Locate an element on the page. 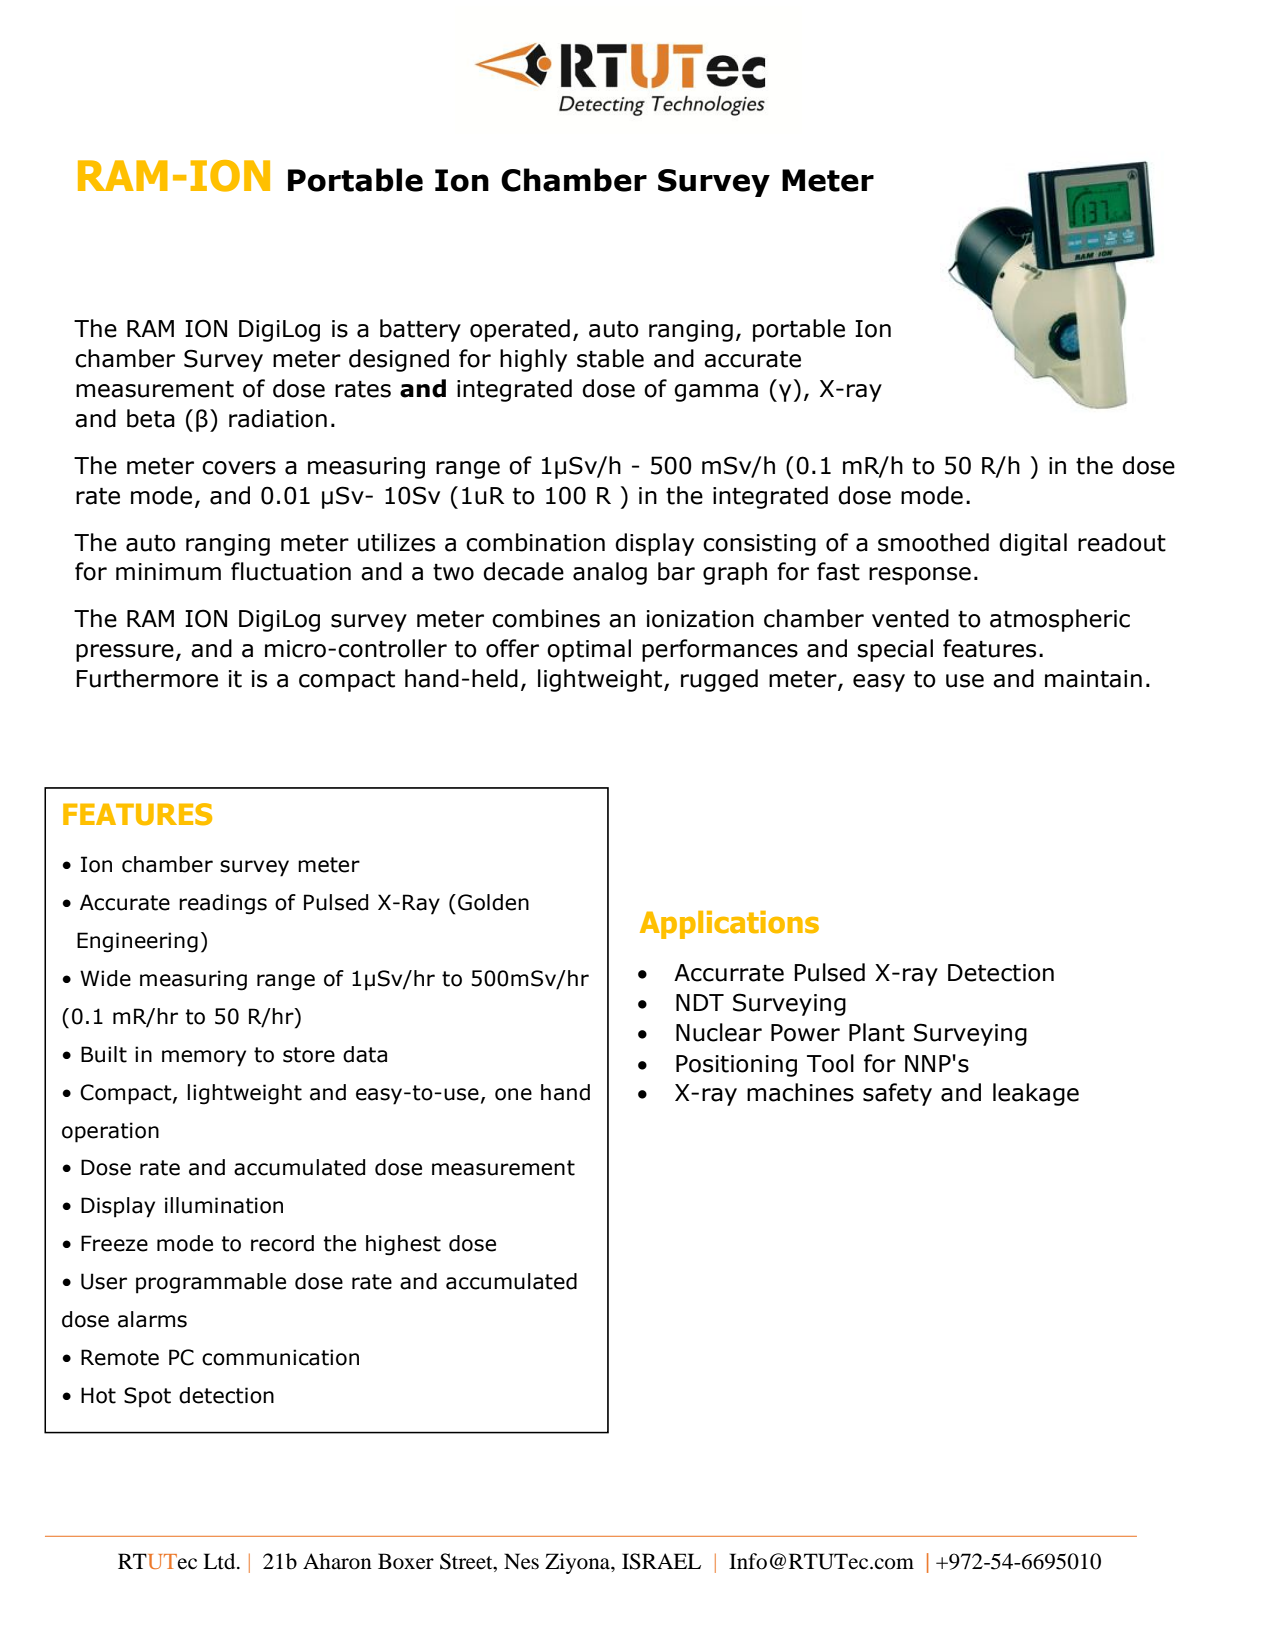 The height and width of the page is (1649, 1274). Ltd is located at coordinates (220, 1561).
